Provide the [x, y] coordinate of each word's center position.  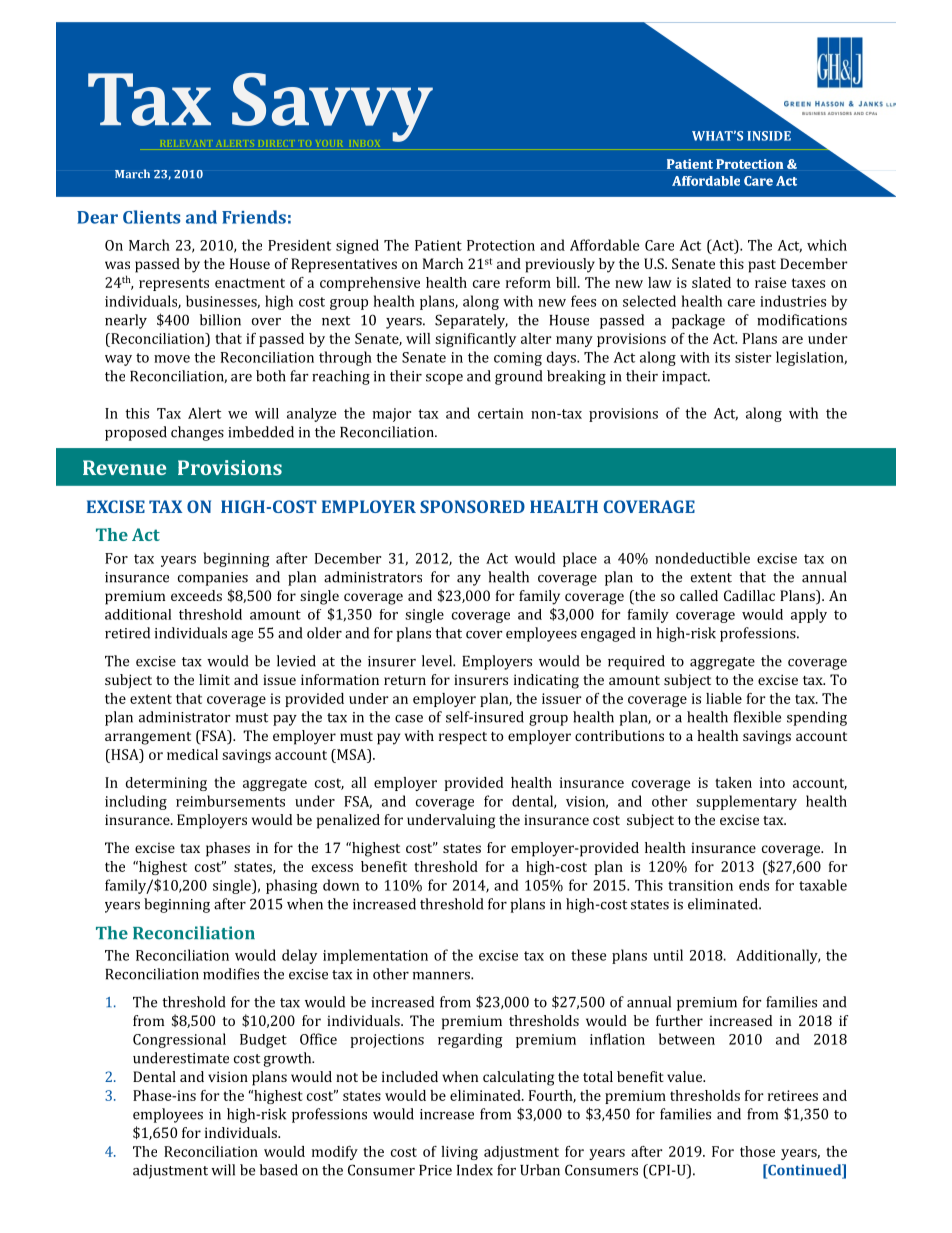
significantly [475, 340]
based [279, 1170]
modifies [231, 974]
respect [463, 738]
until [668, 955]
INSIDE [769, 136]
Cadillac [749, 595]
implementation [375, 956]
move [172, 359]
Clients [152, 217]
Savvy [332, 107]
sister [753, 357]
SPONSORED [472, 506]
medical [192, 754]
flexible [757, 717]
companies [213, 579]
